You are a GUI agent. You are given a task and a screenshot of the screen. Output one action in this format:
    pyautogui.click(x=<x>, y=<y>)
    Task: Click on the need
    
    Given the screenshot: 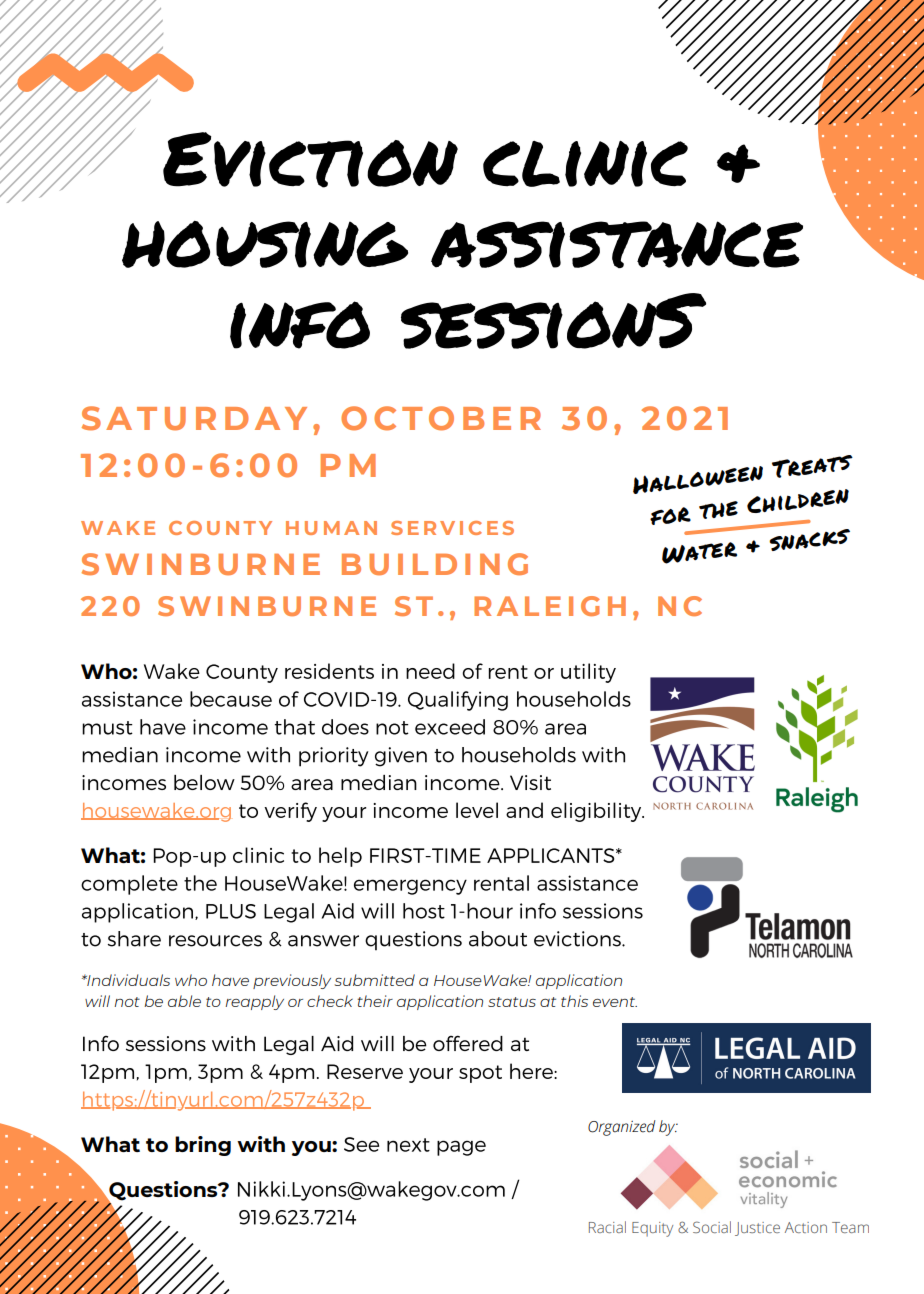 What is the action you would take?
    pyautogui.click(x=430, y=671)
